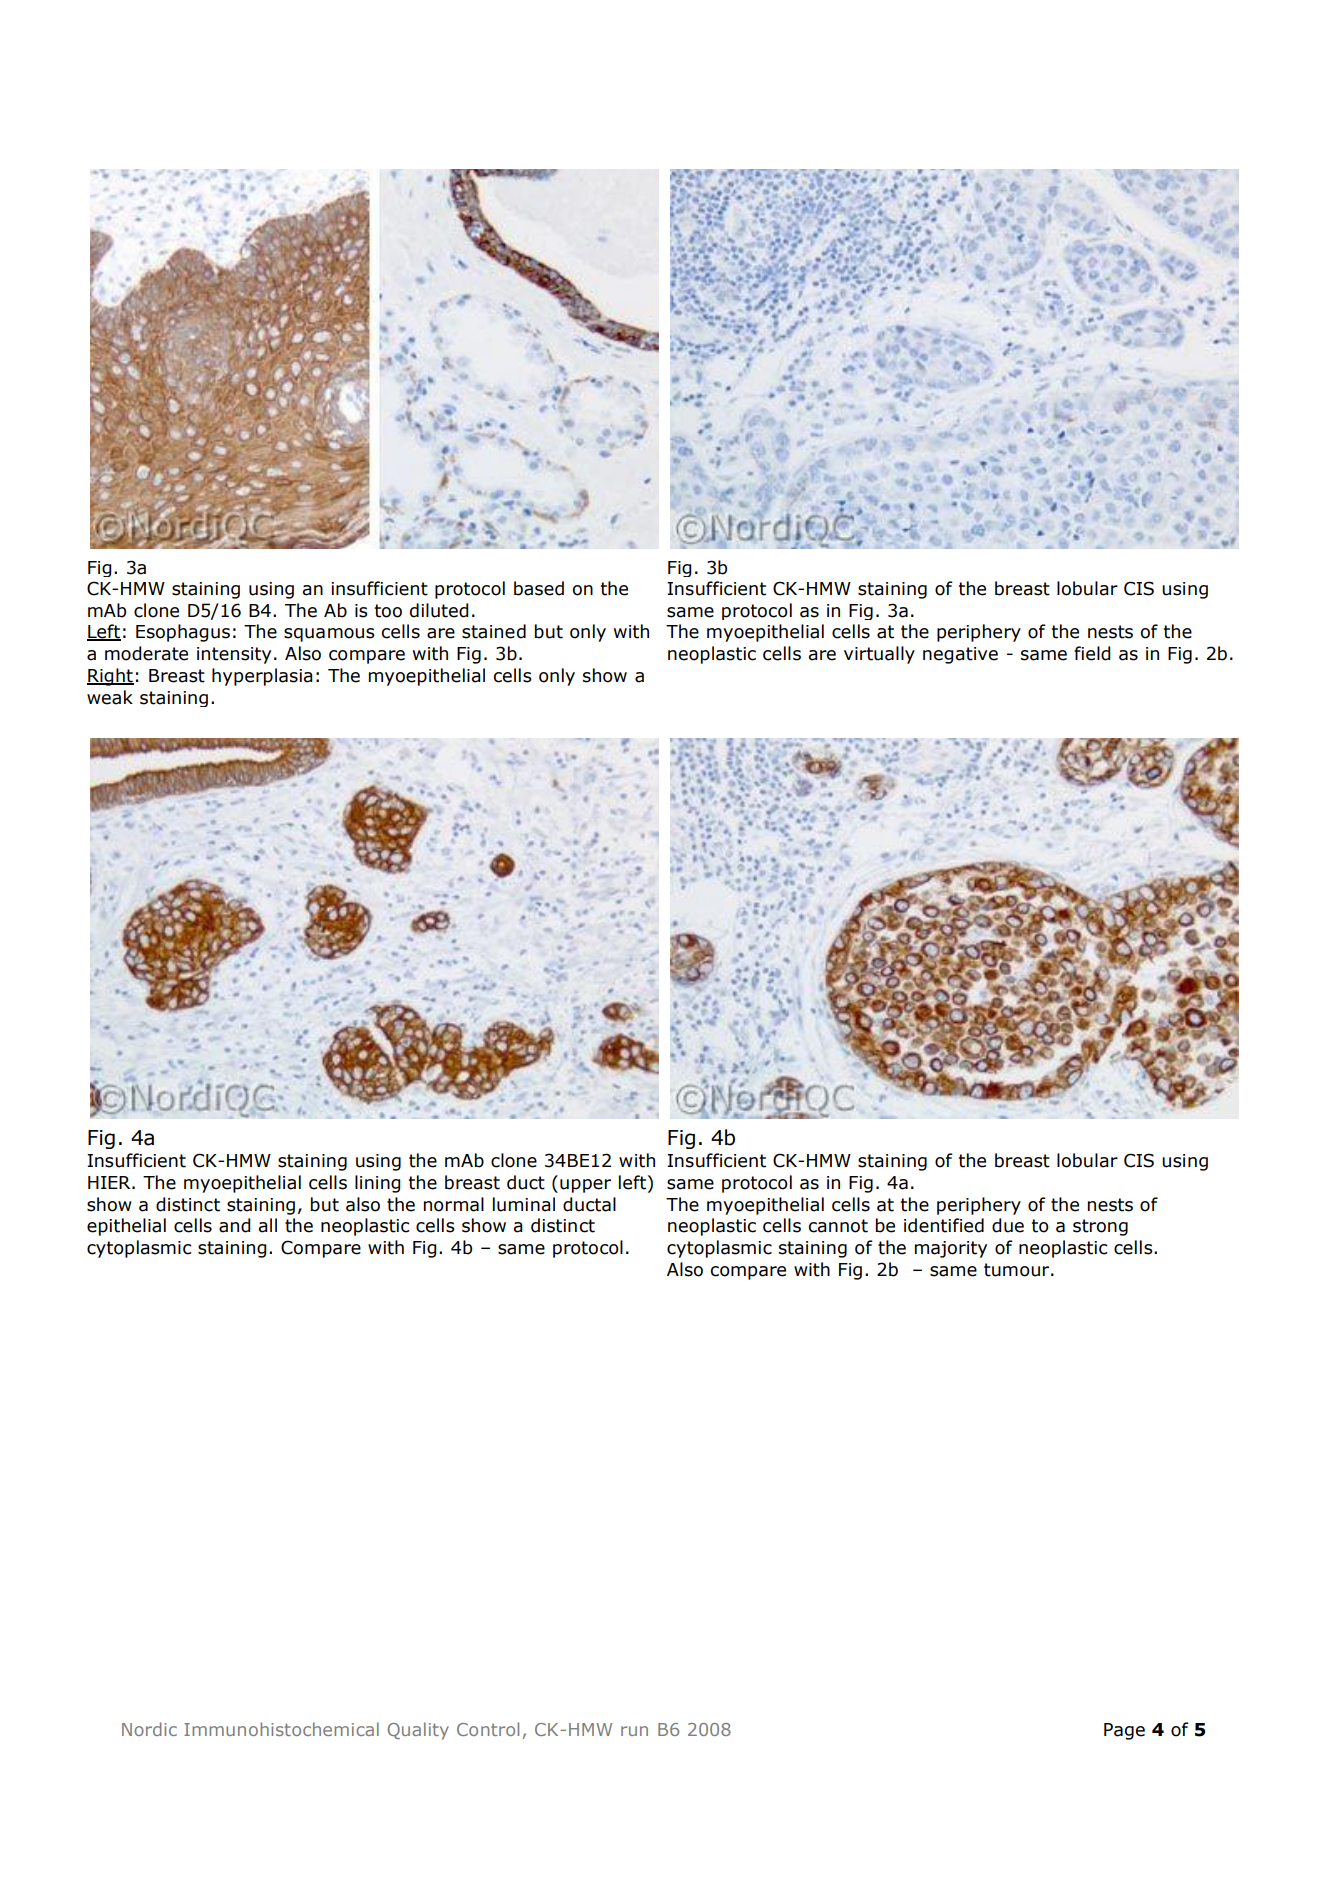 The height and width of the screenshot is (1878, 1327). Describe the element at coordinates (539, 588) in the screenshot. I see `based` at that location.
